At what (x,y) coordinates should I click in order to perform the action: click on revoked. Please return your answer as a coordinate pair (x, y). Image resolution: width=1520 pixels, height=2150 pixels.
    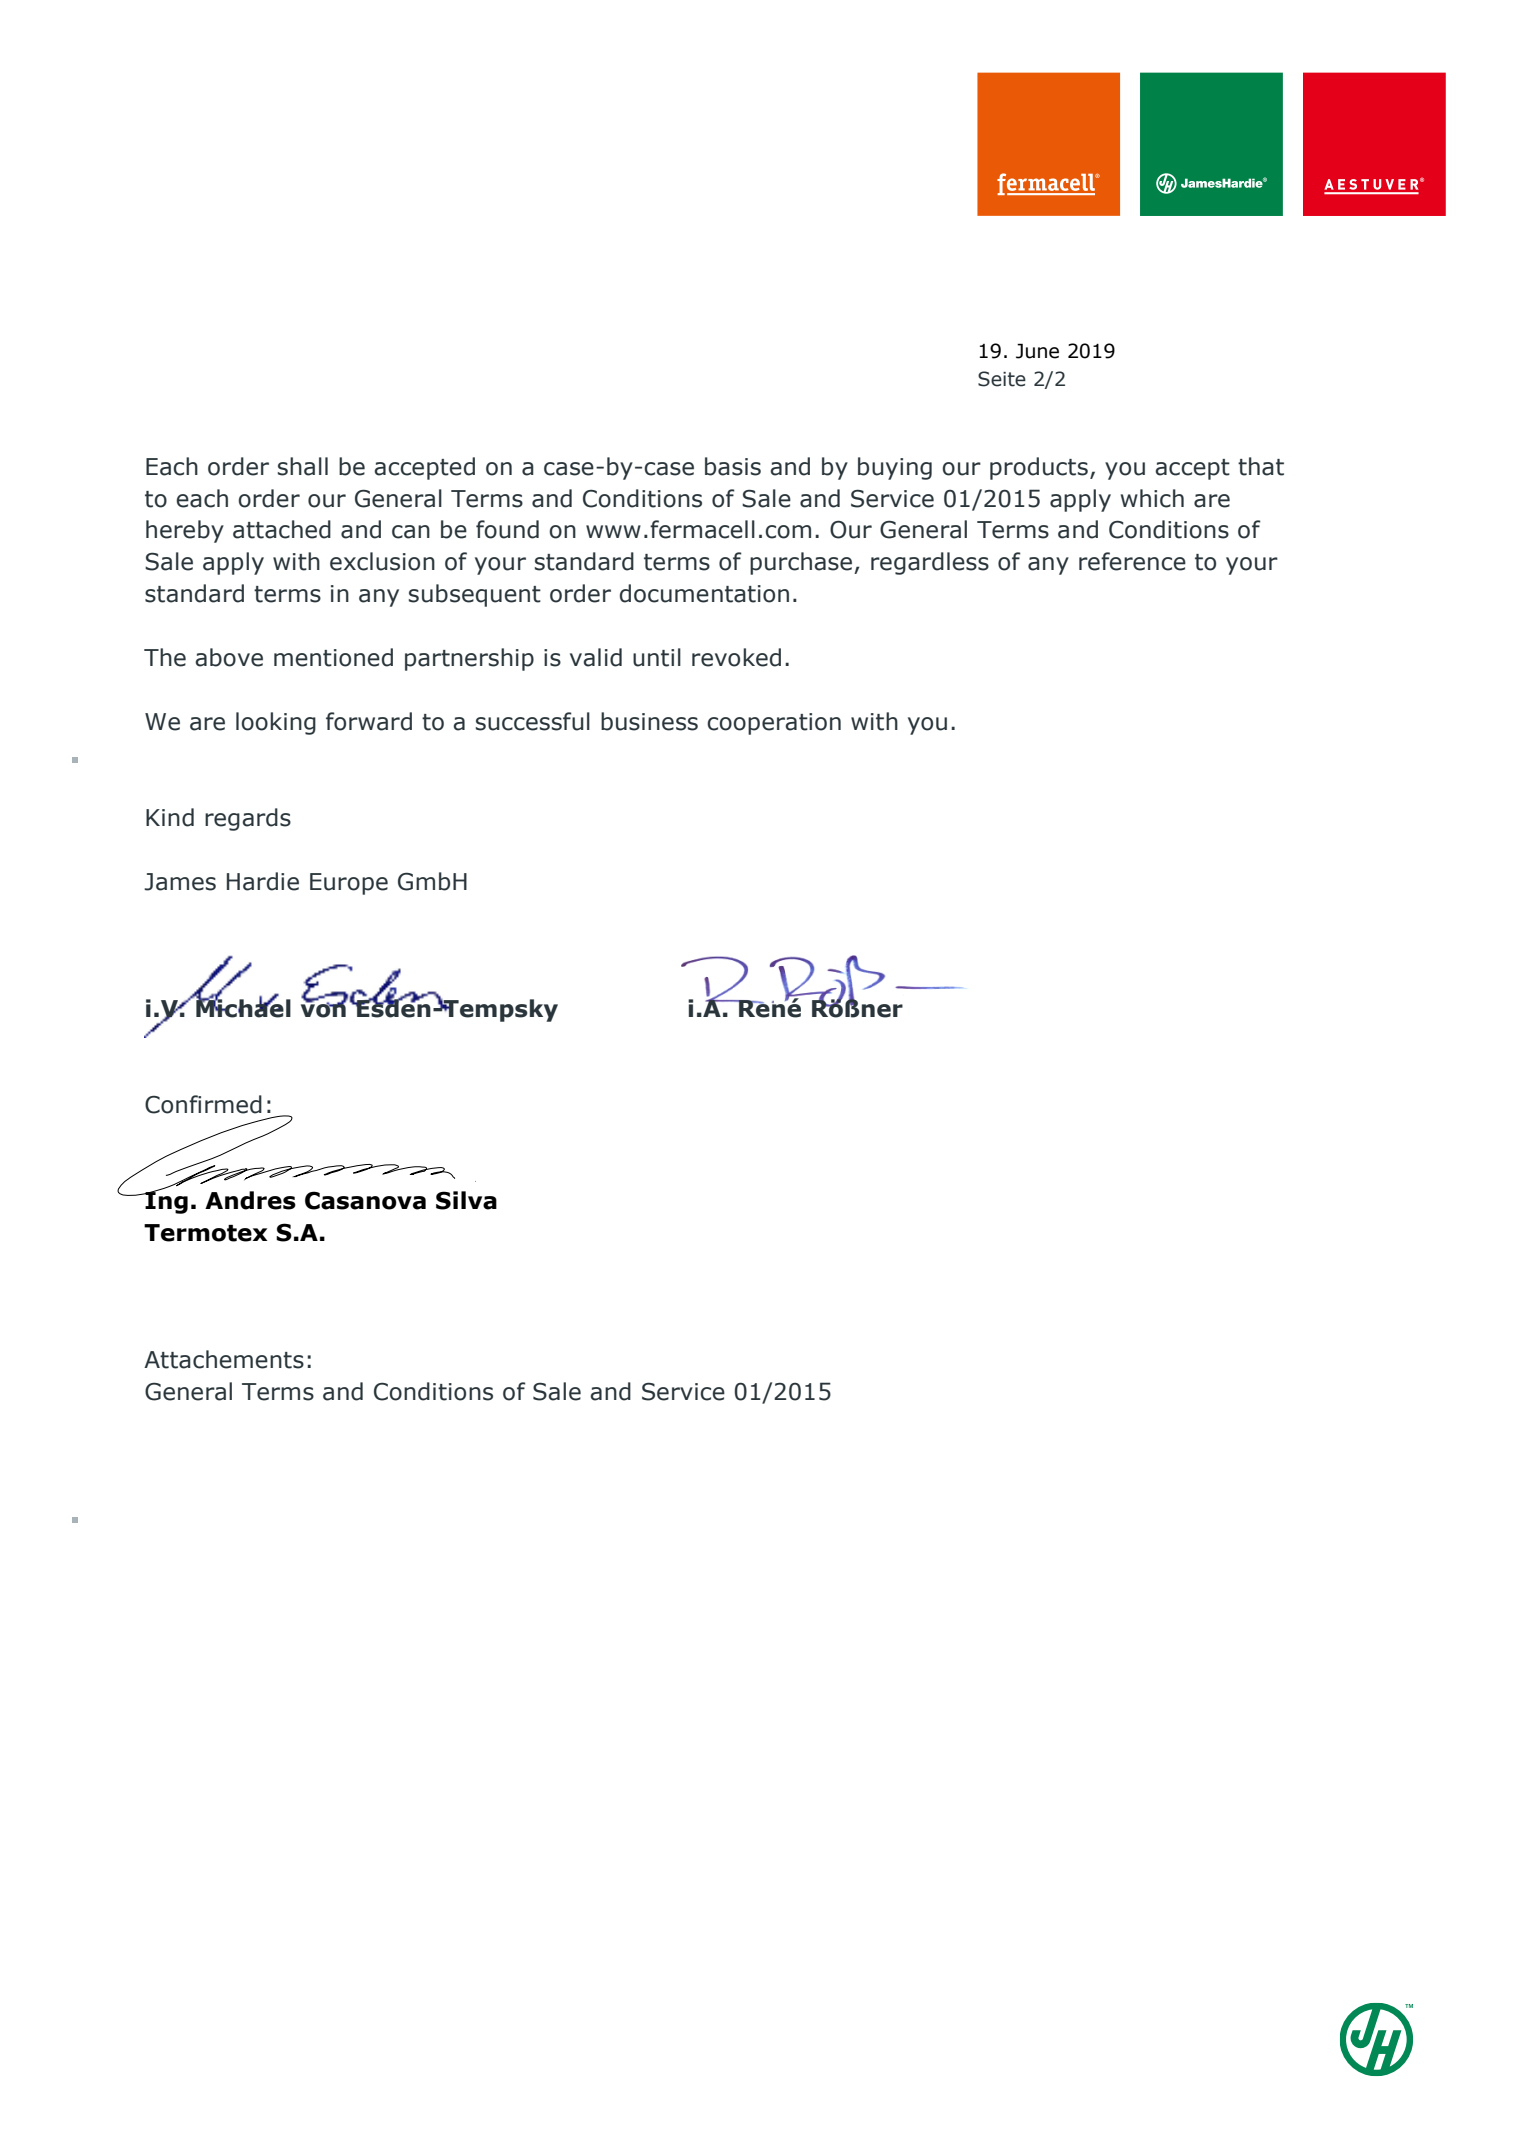
    Looking at the image, I should click on (736, 657).
